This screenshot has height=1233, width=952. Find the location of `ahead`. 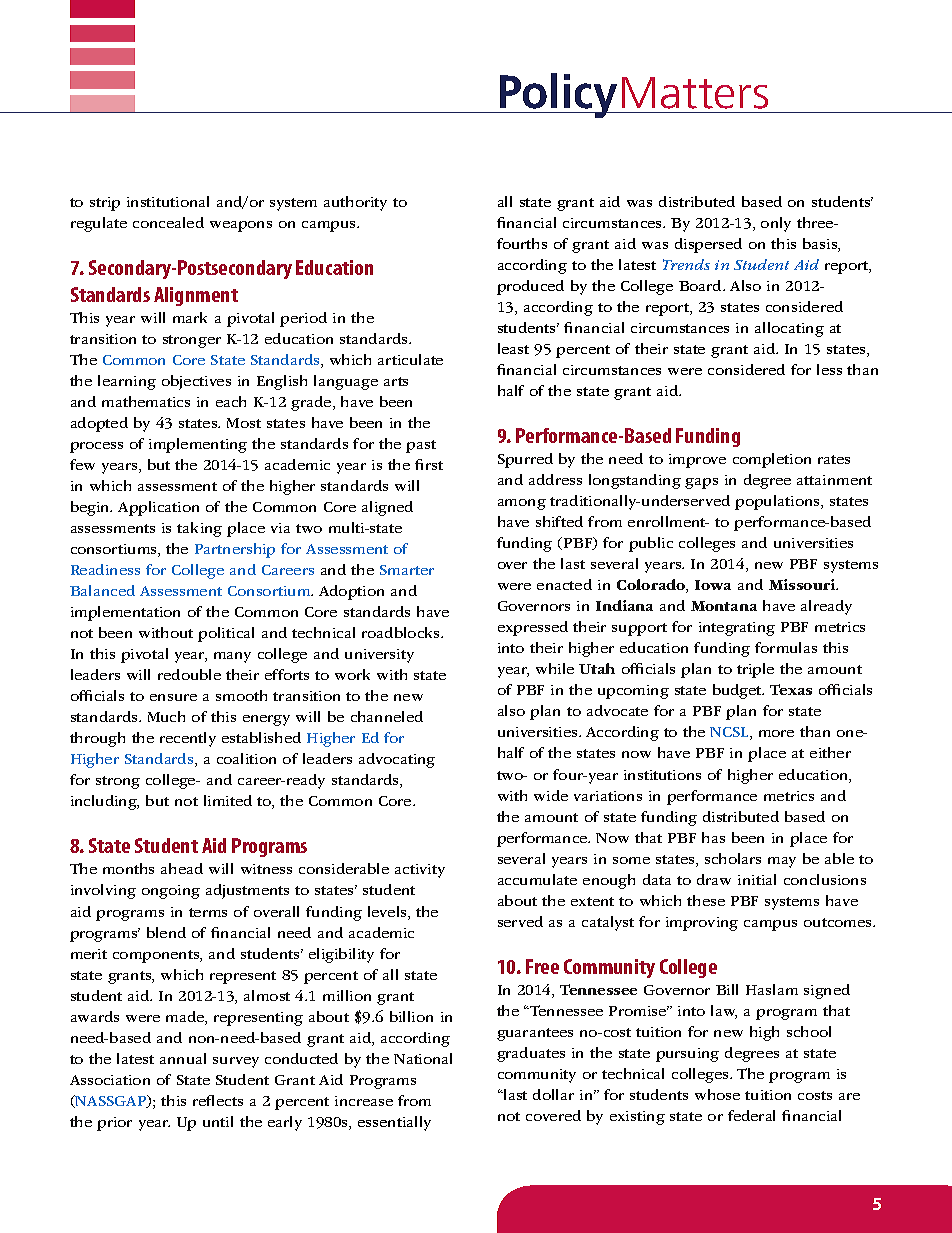

ahead is located at coordinates (182, 868).
